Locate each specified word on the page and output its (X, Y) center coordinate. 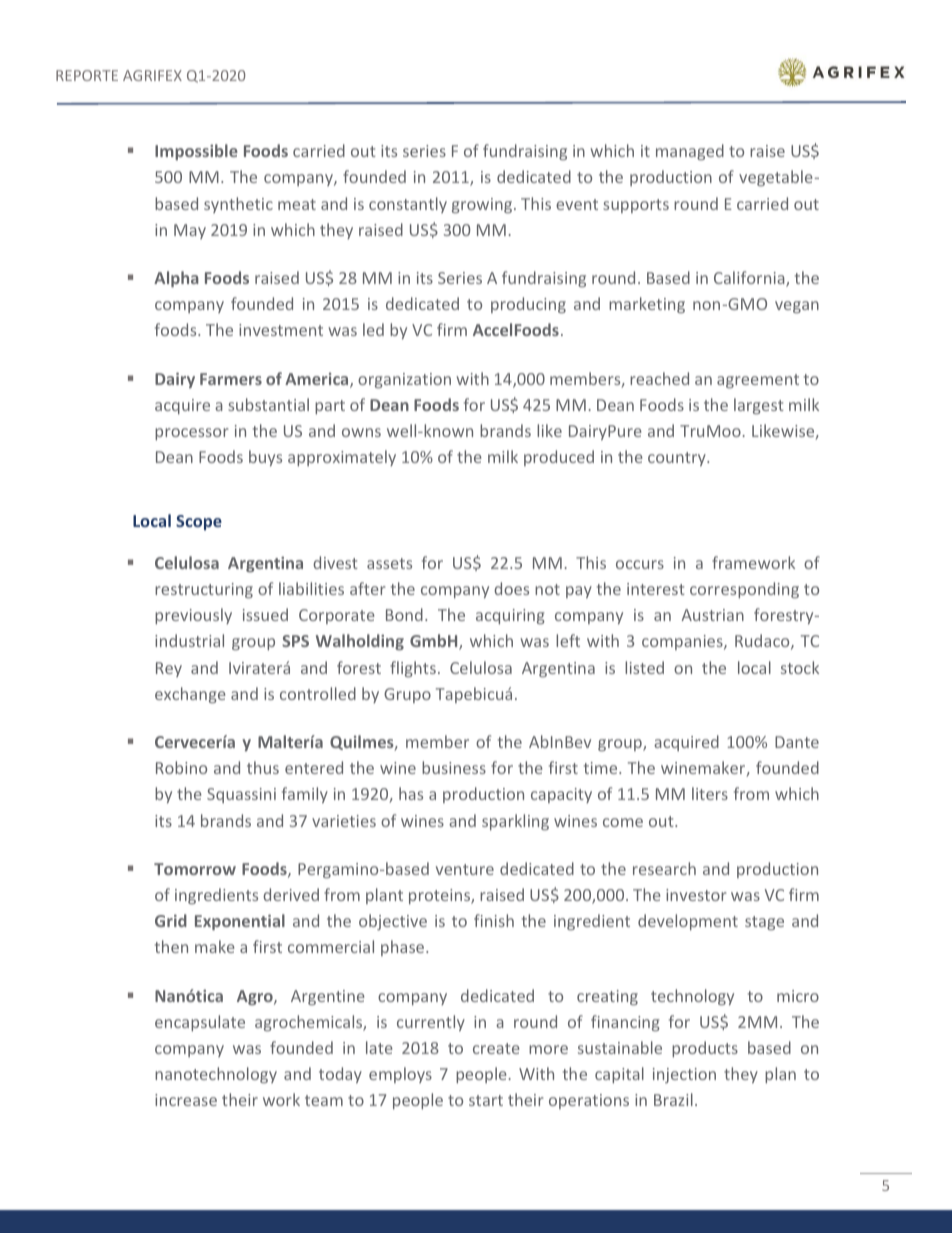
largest (759, 406)
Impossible (196, 152)
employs (400, 1075)
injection (684, 1075)
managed (690, 152)
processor (192, 434)
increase (186, 1100)
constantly (408, 205)
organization (404, 381)
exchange (190, 695)
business (454, 767)
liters (710, 793)
